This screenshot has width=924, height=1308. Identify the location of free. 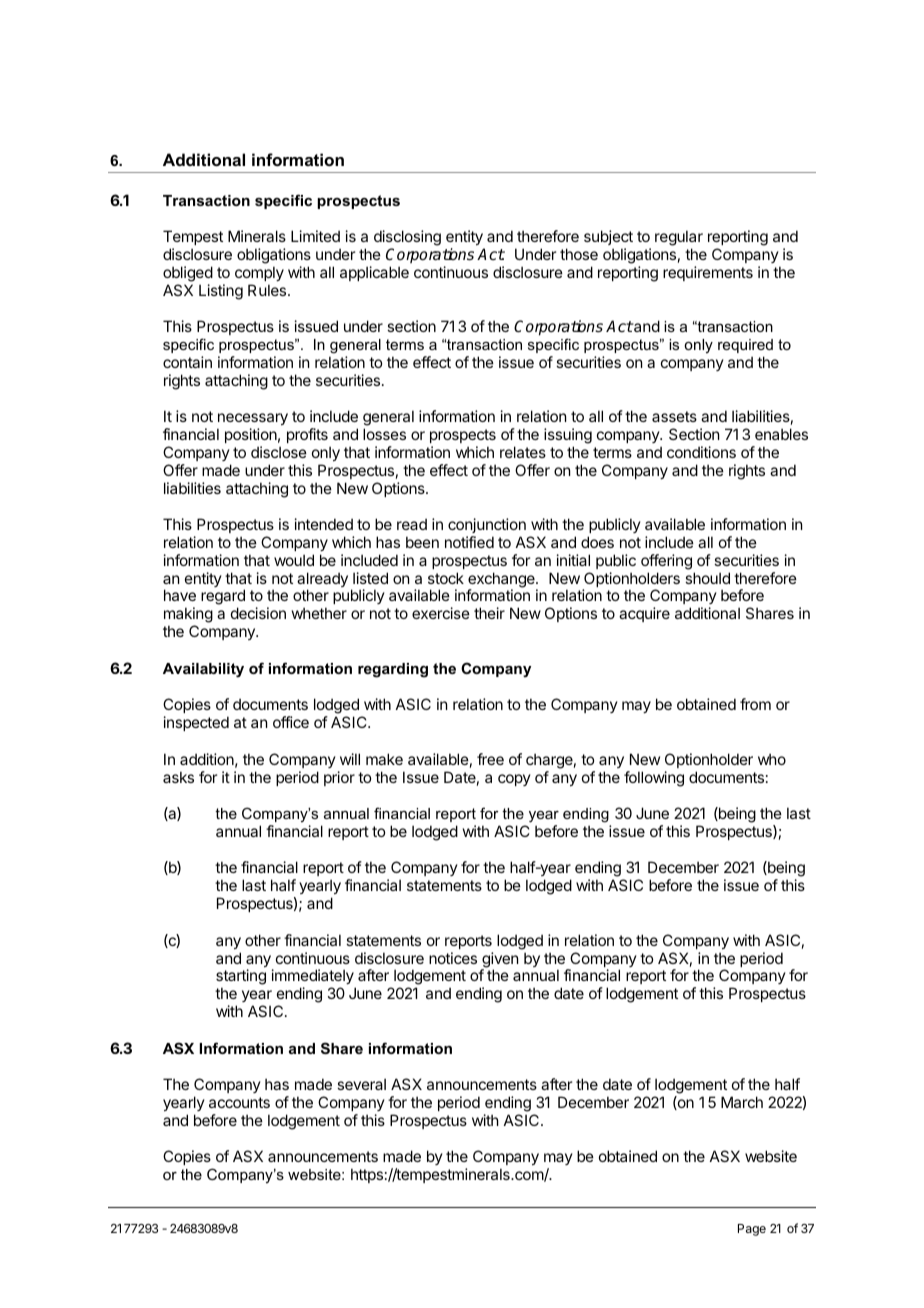
(490, 759).
